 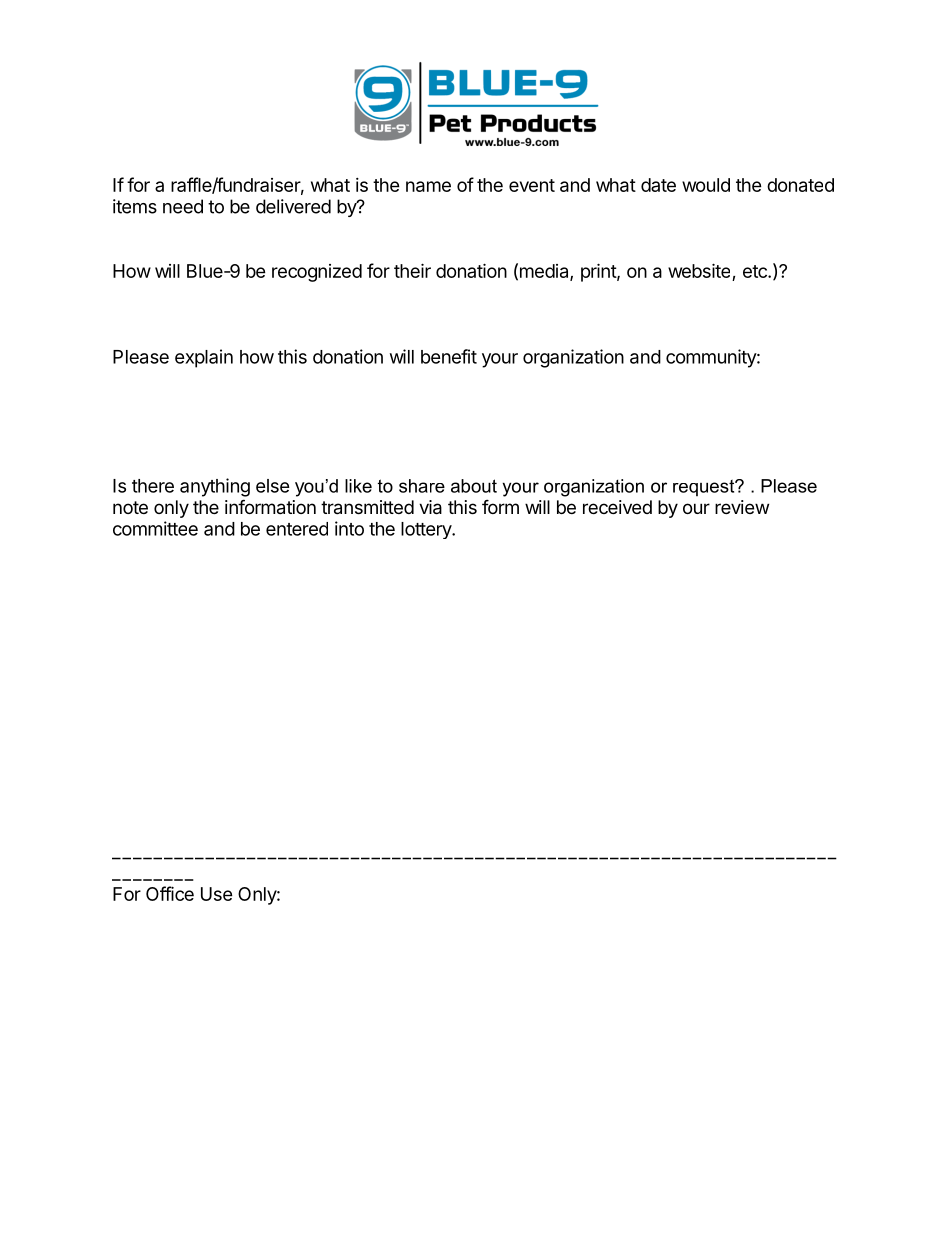 I want to click on review, so click(x=742, y=507).
